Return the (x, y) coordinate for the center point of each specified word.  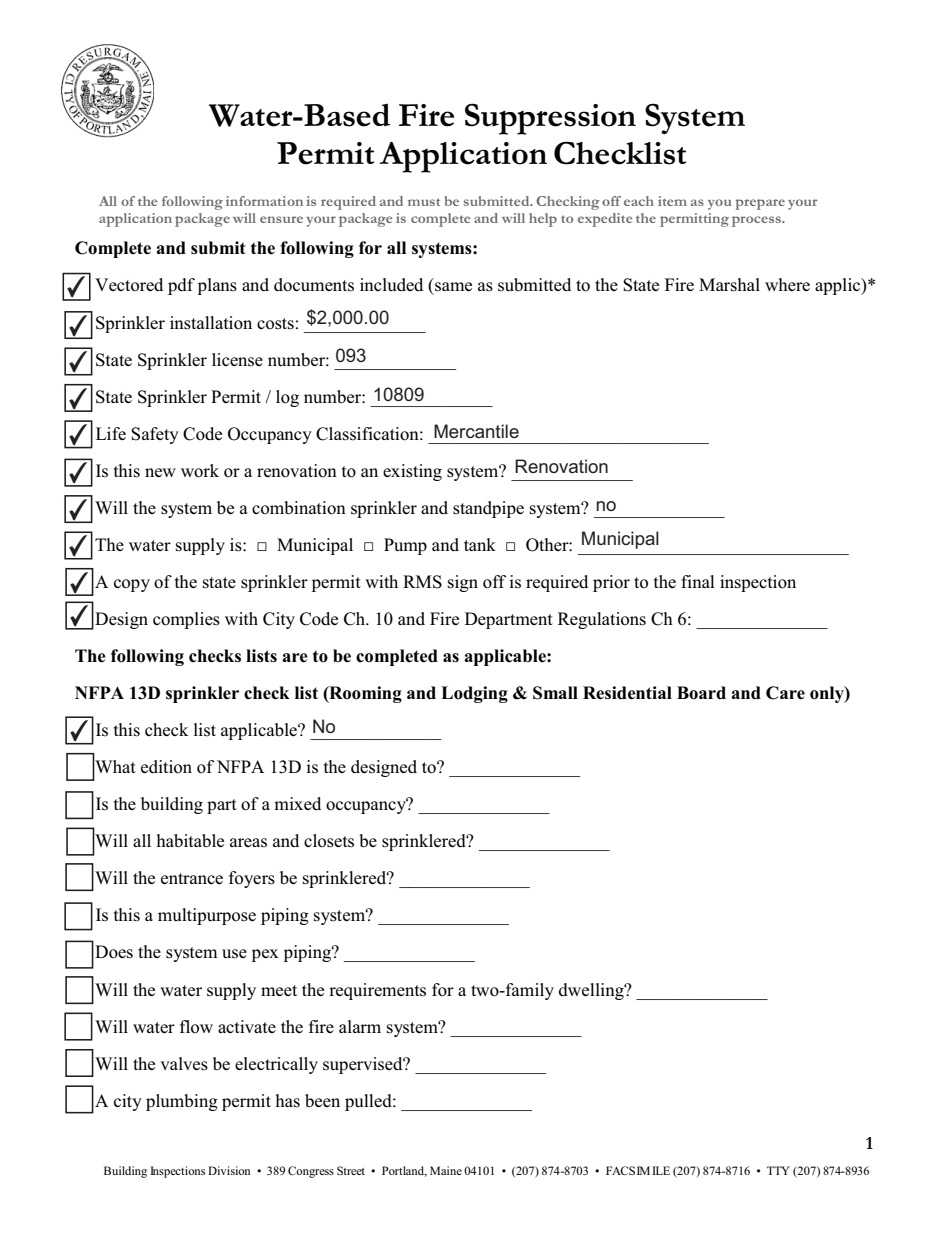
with (241, 618)
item (672, 201)
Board (701, 693)
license (237, 360)
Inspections (177, 1172)
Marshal (729, 285)
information (264, 201)
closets (329, 841)
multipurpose (207, 916)
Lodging (474, 694)
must (424, 202)
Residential (627, 693)
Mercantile (476, 431)
